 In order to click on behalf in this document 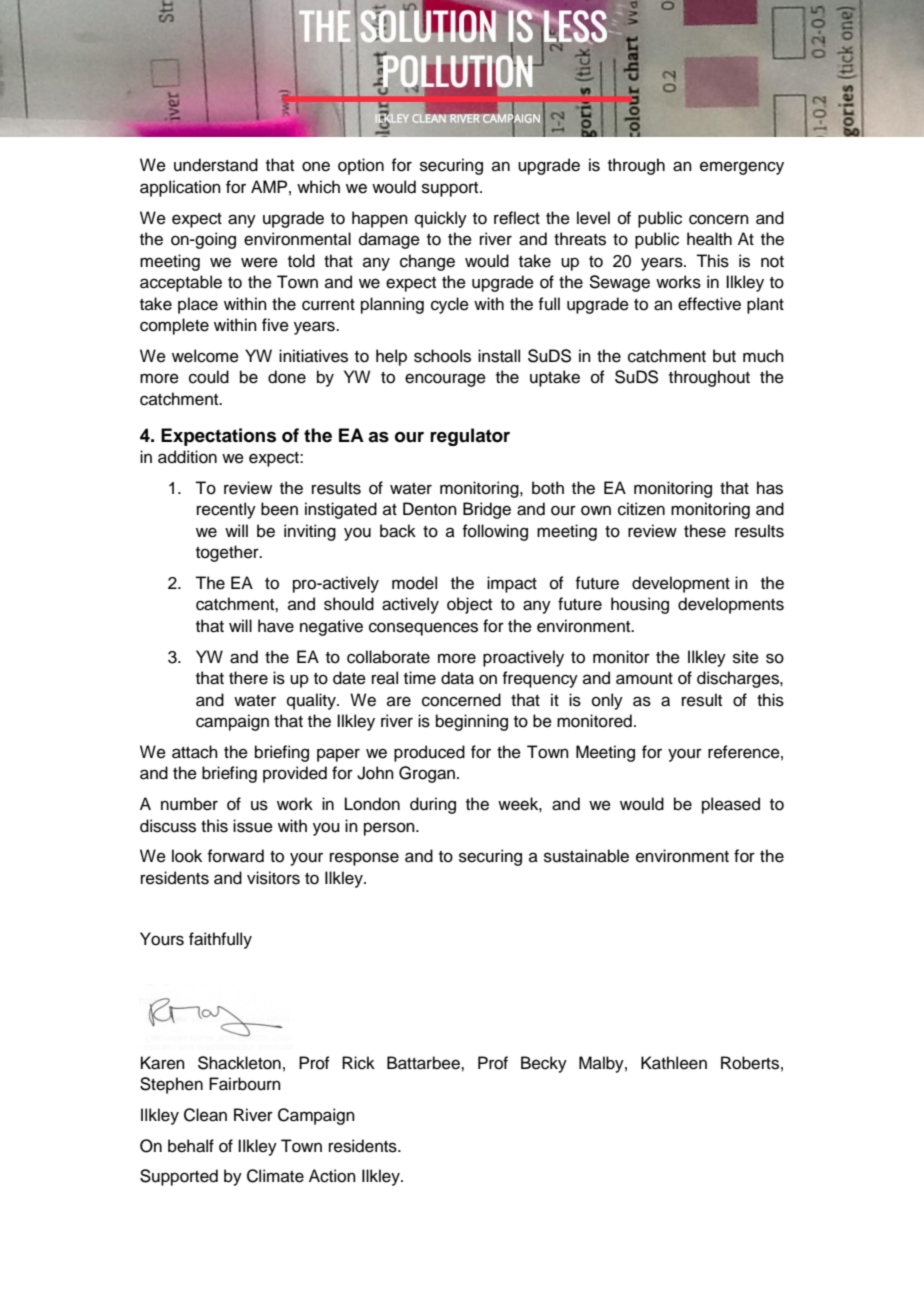, I will do `click(191, 1146)`.
